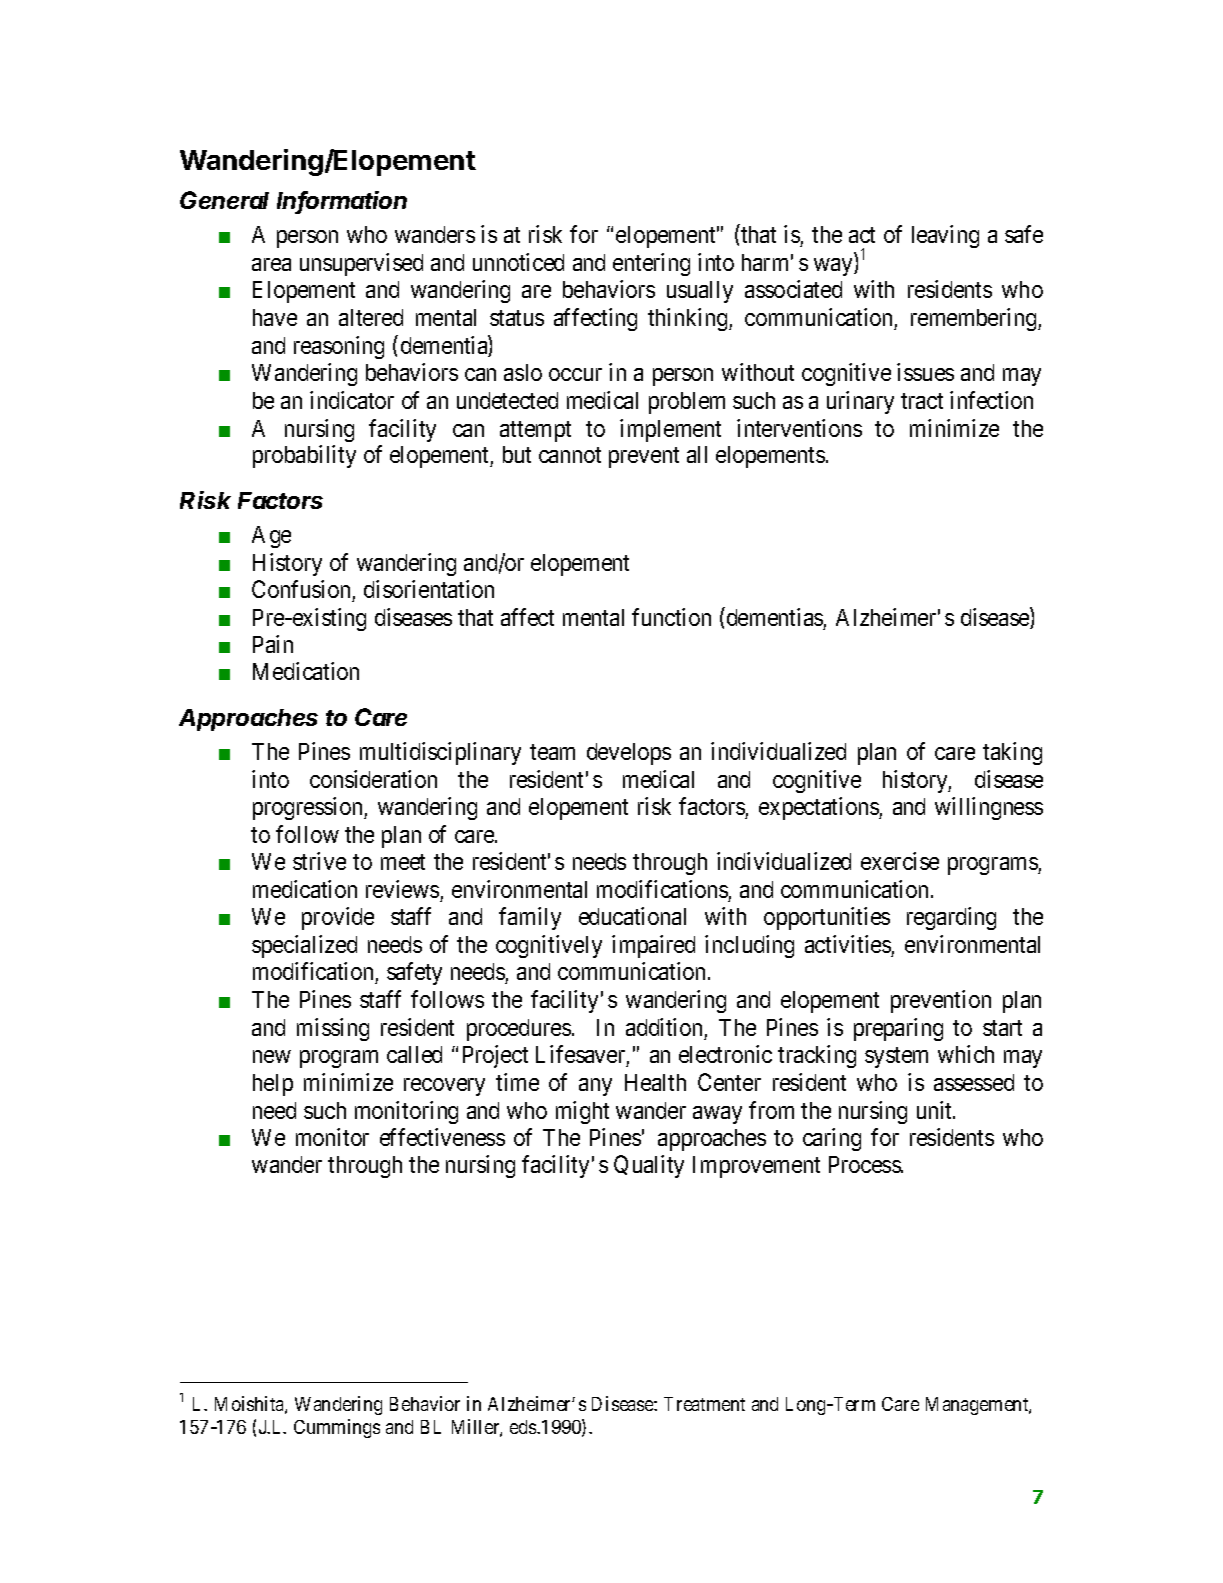  I want to click on unsupervised, so click(361, 264).
